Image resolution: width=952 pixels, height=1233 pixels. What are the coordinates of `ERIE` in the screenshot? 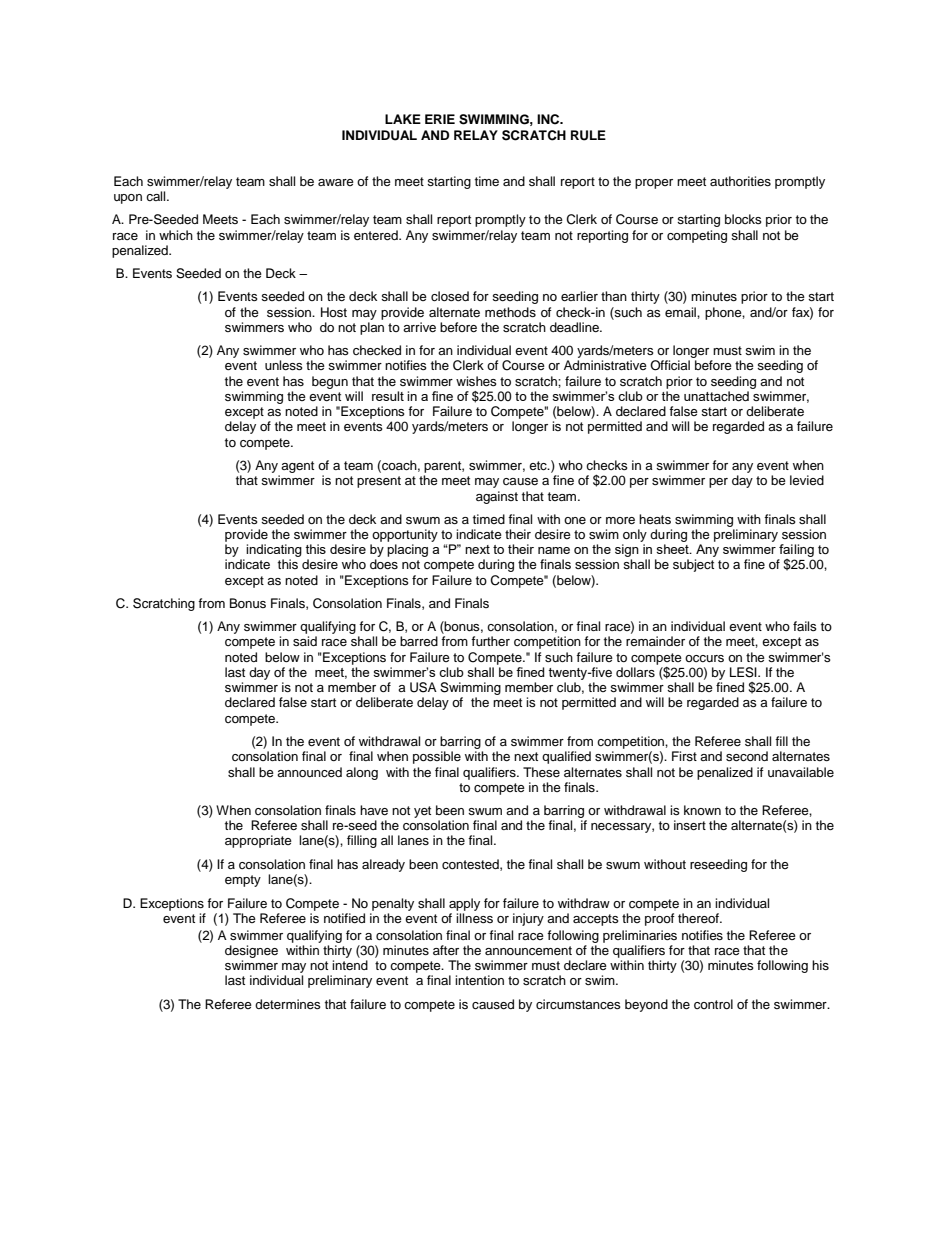 It's located at (440, 119).
